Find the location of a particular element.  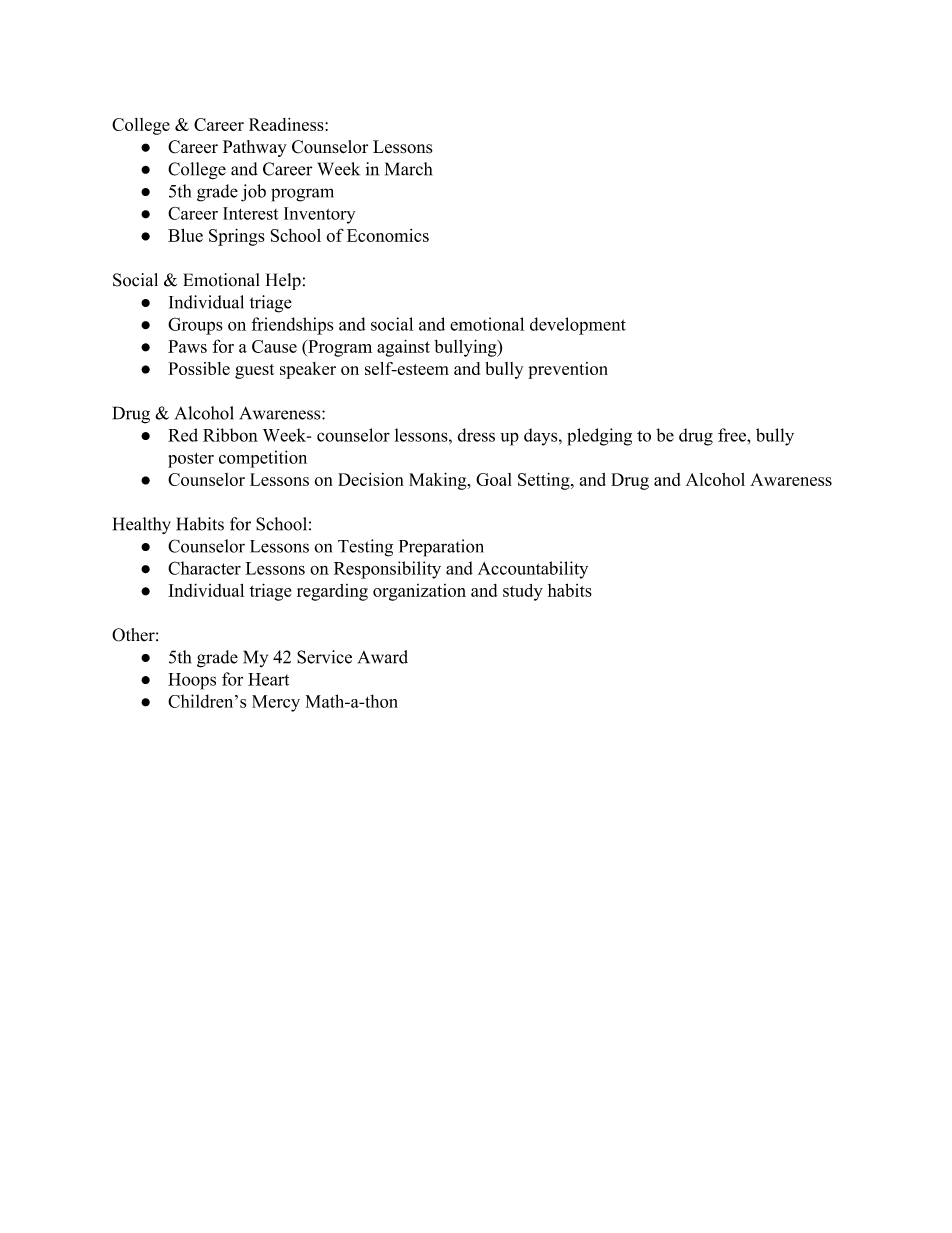

Hoops is located at coordinates (192, 681).
